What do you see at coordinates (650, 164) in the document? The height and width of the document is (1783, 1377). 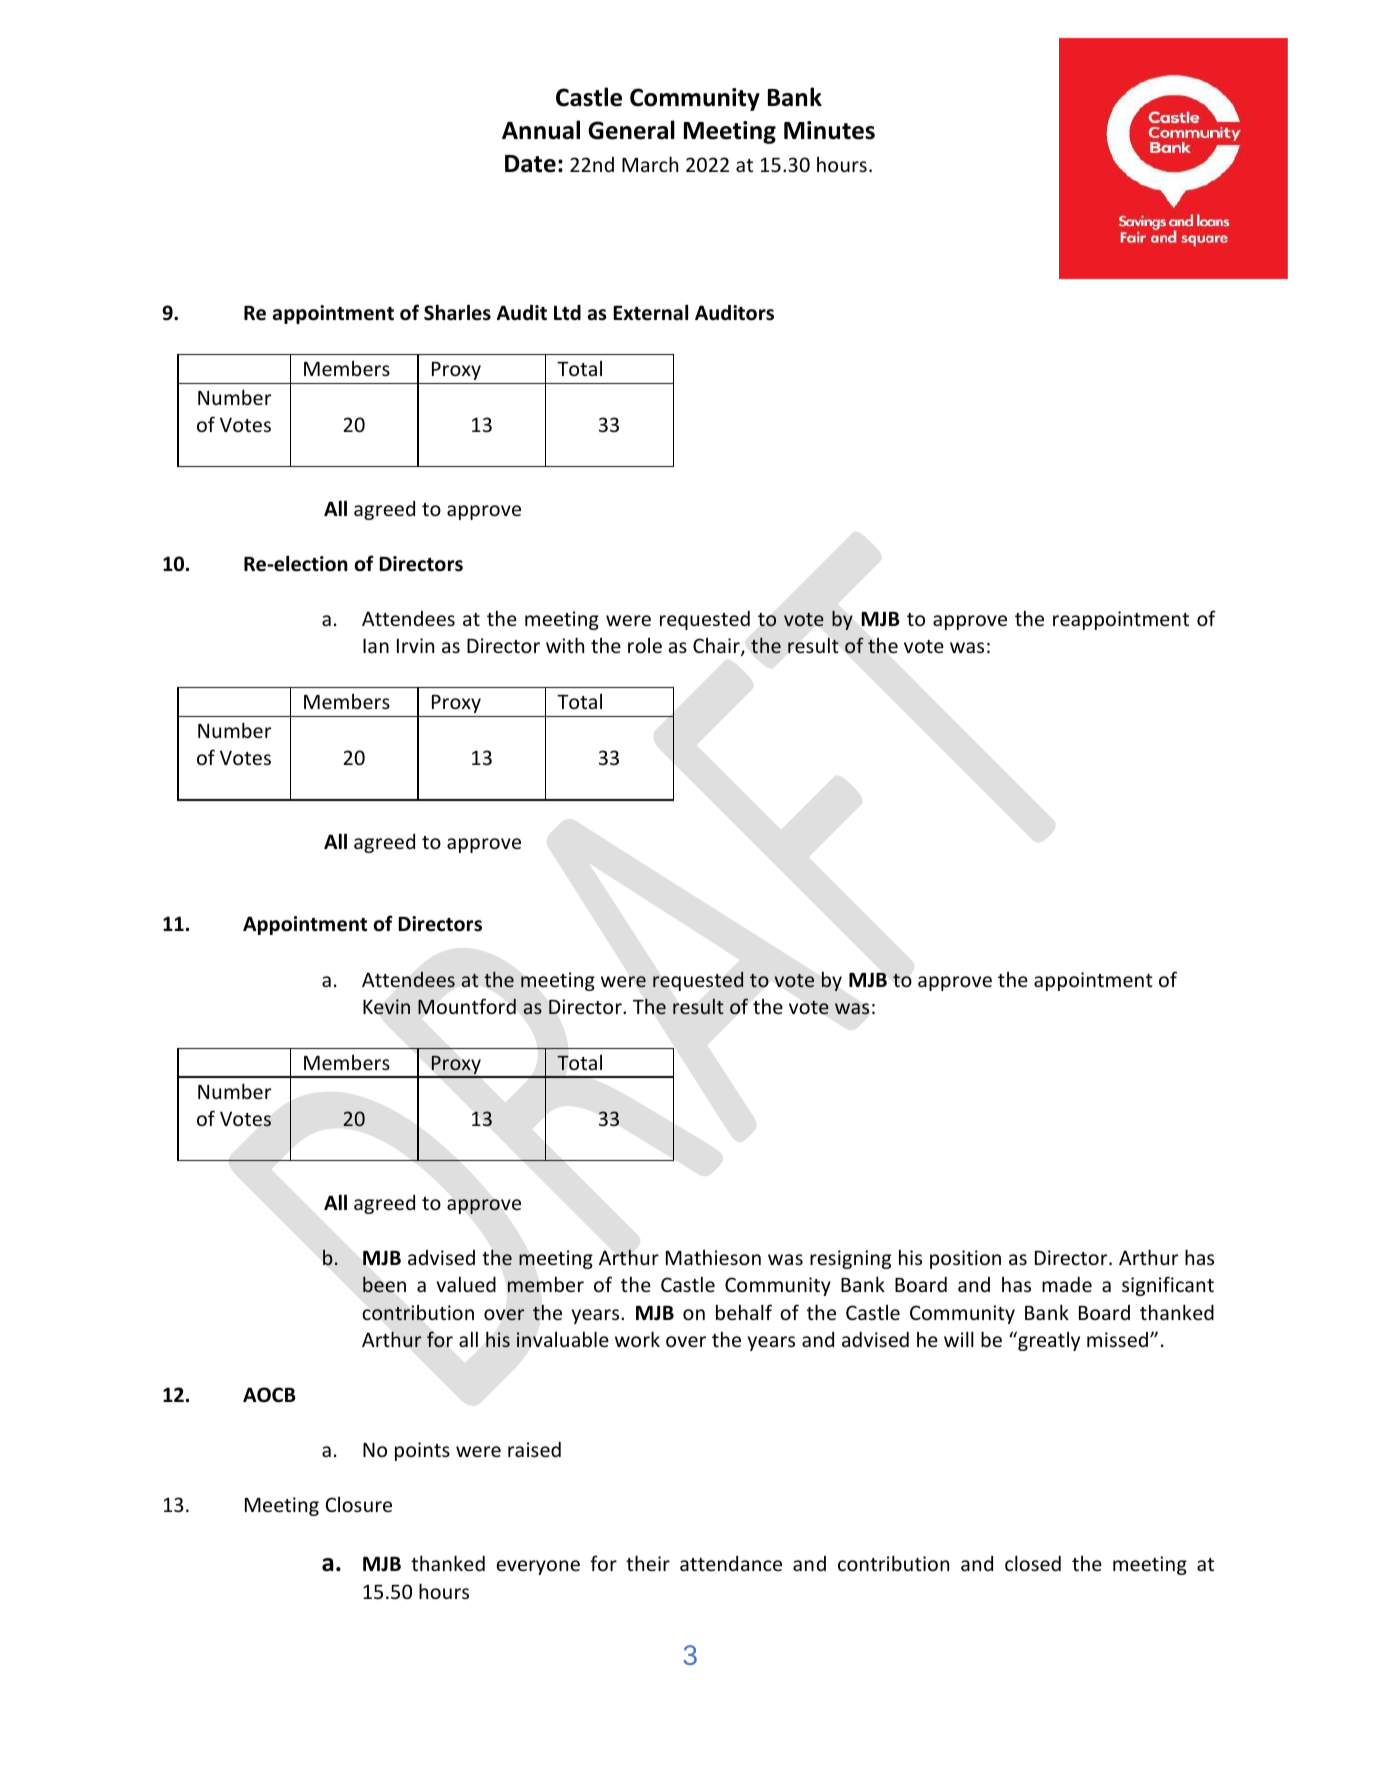 I see `March` at bounding box center [650, 164].
